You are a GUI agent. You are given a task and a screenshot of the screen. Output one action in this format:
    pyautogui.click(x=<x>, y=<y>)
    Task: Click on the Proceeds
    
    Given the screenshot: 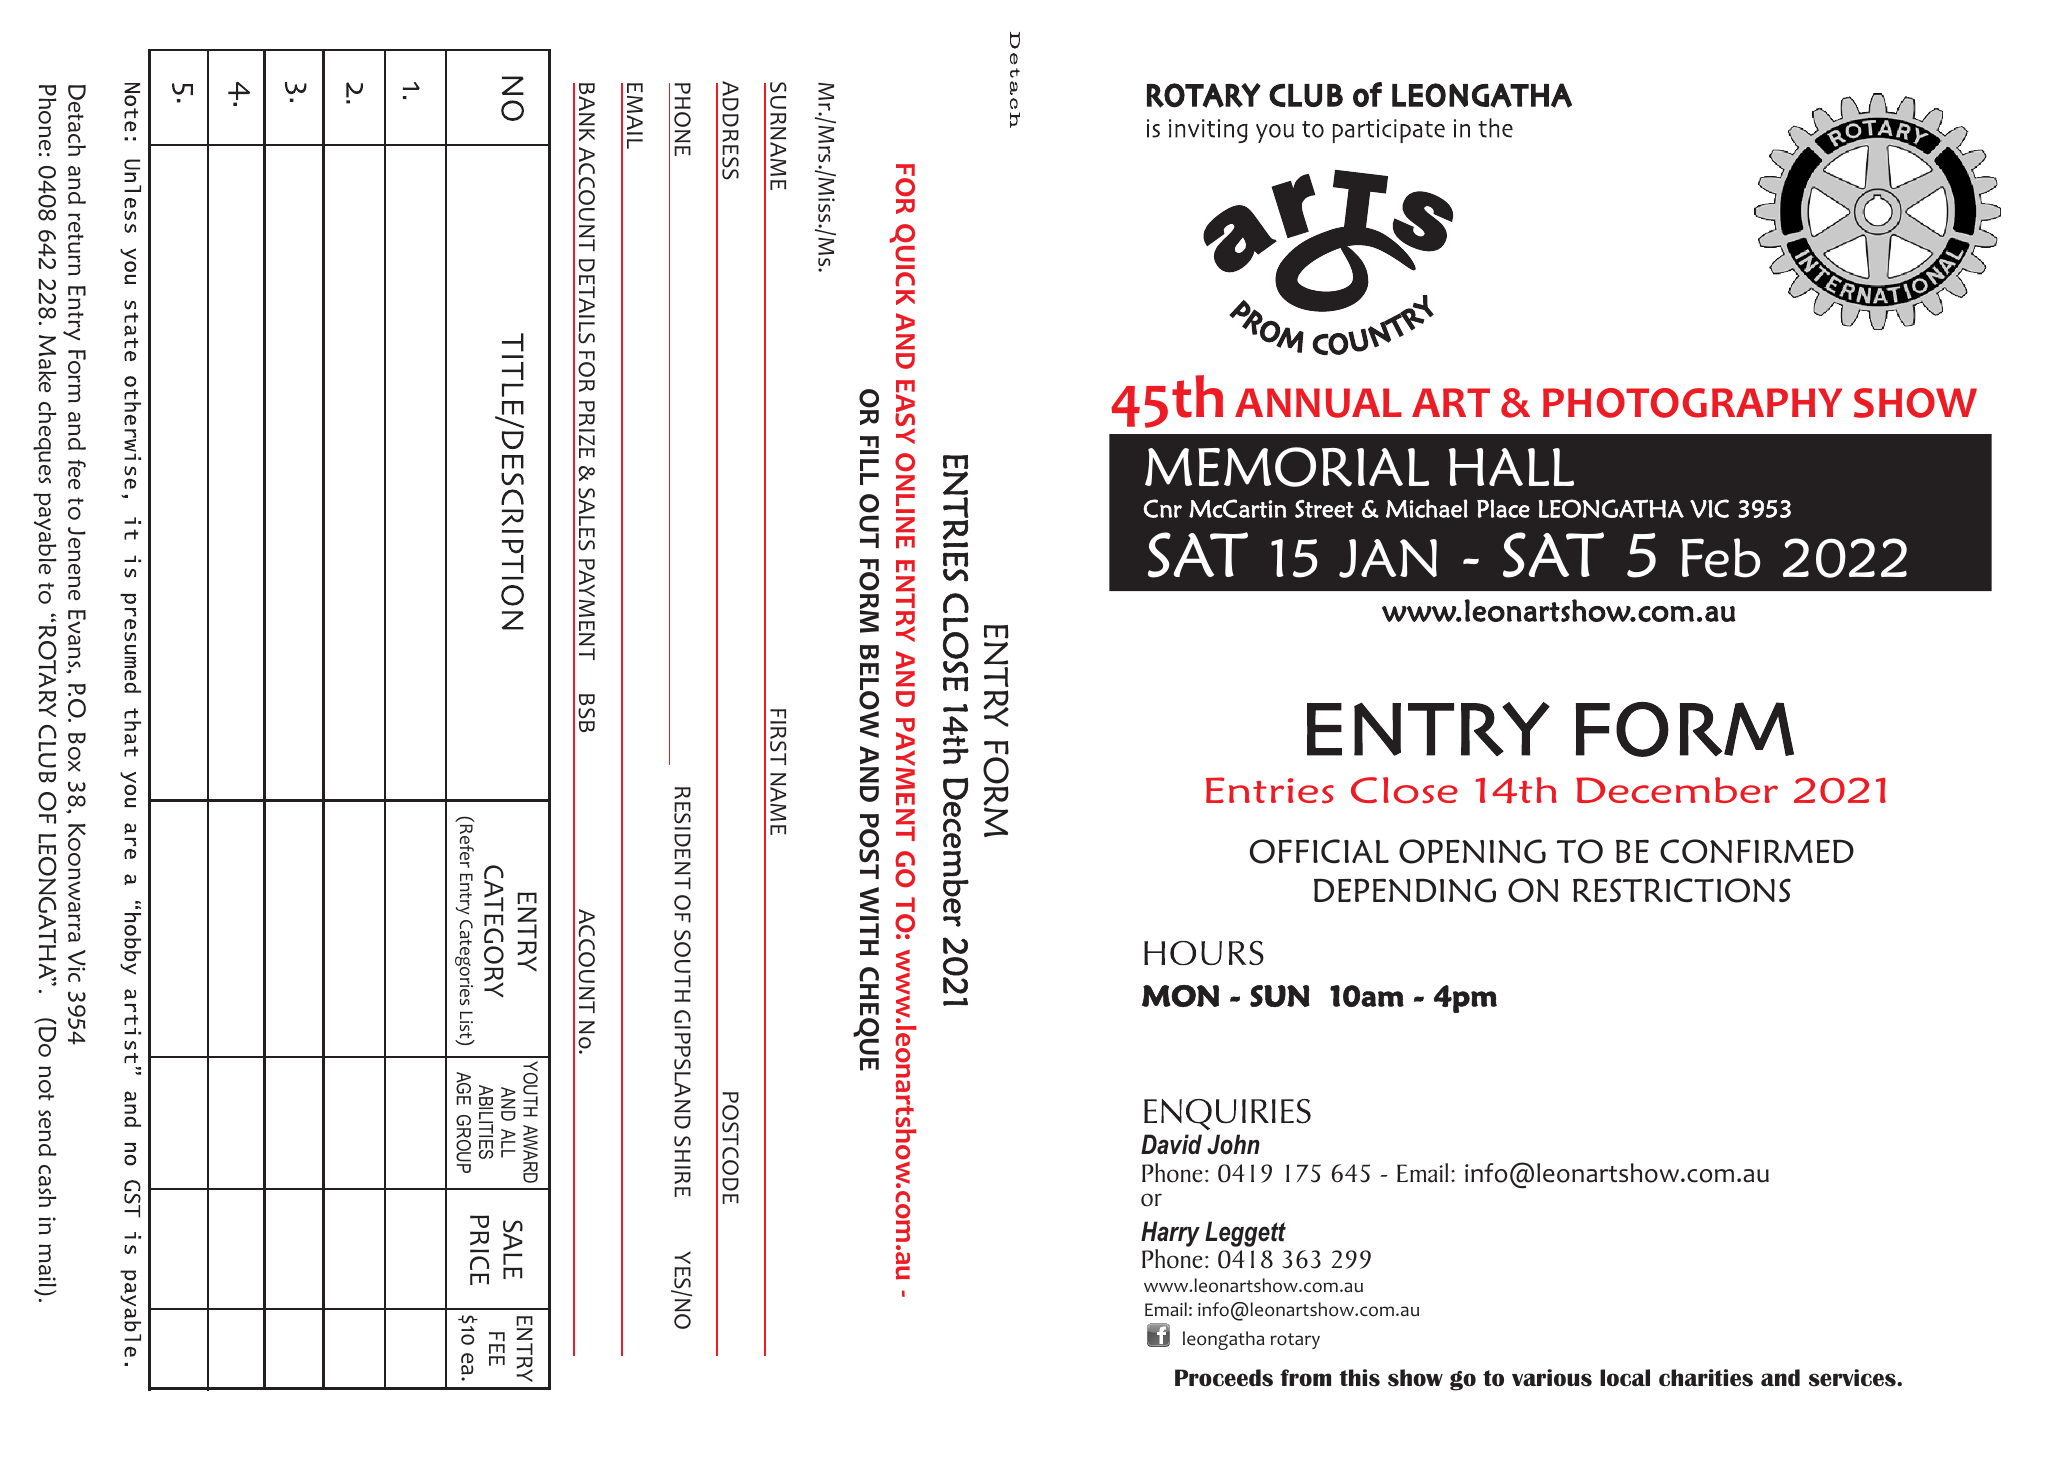 What is the action you would take?
    pyautogui.click(x=1224, y=1378)
